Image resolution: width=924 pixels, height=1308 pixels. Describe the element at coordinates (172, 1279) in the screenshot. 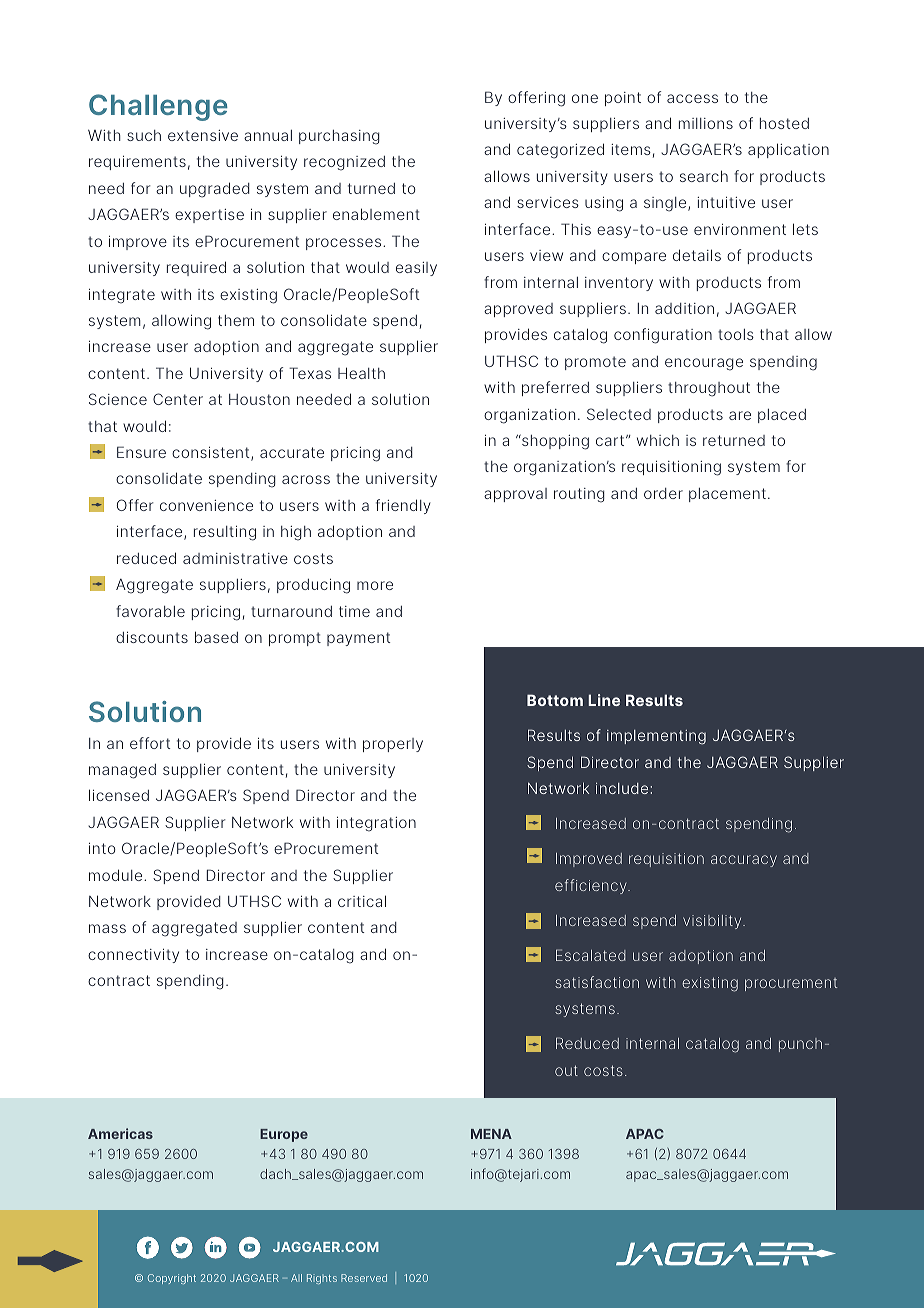

I see `Copyright` at that location.
